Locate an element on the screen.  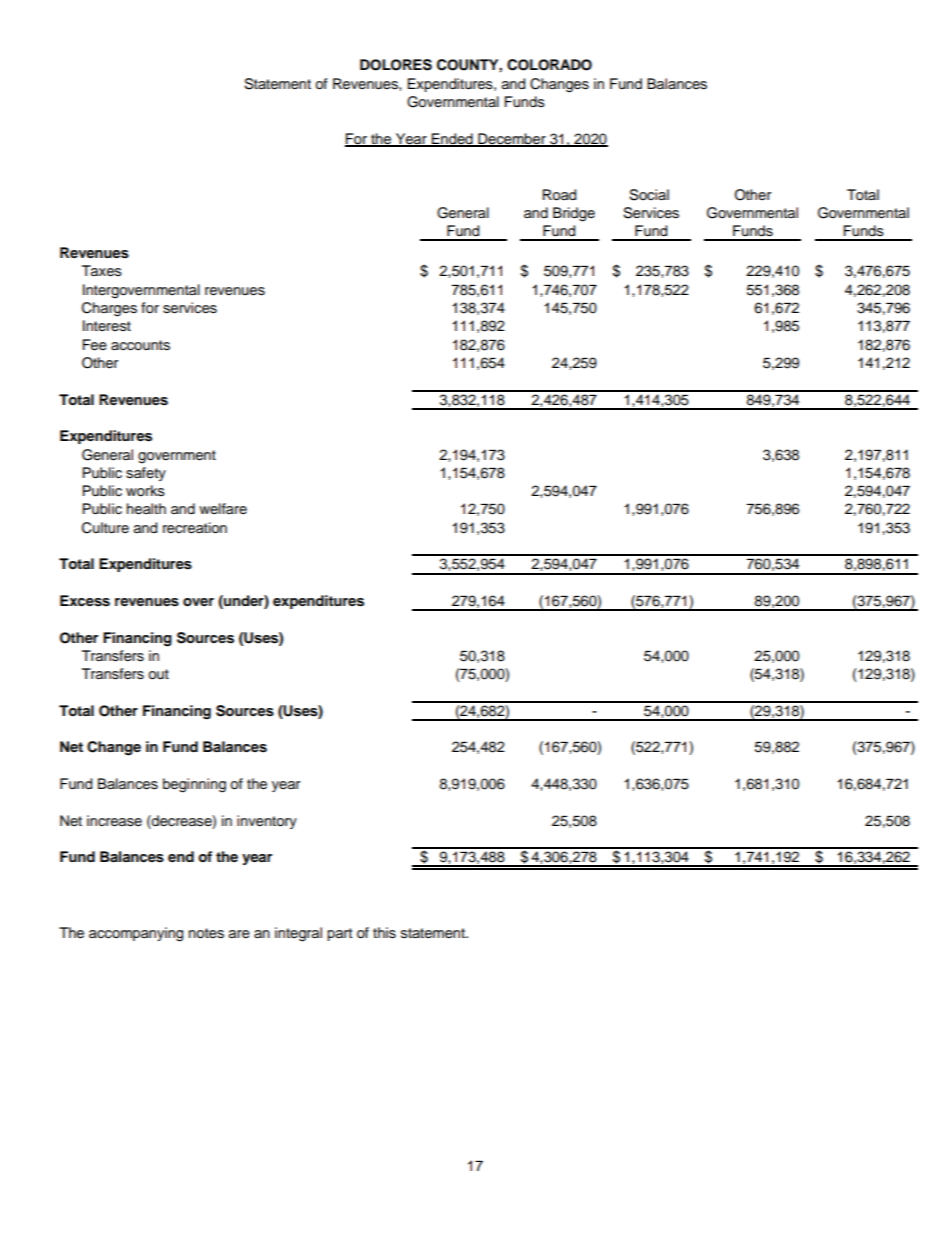
welfare is located at coordinates (223, 508).
